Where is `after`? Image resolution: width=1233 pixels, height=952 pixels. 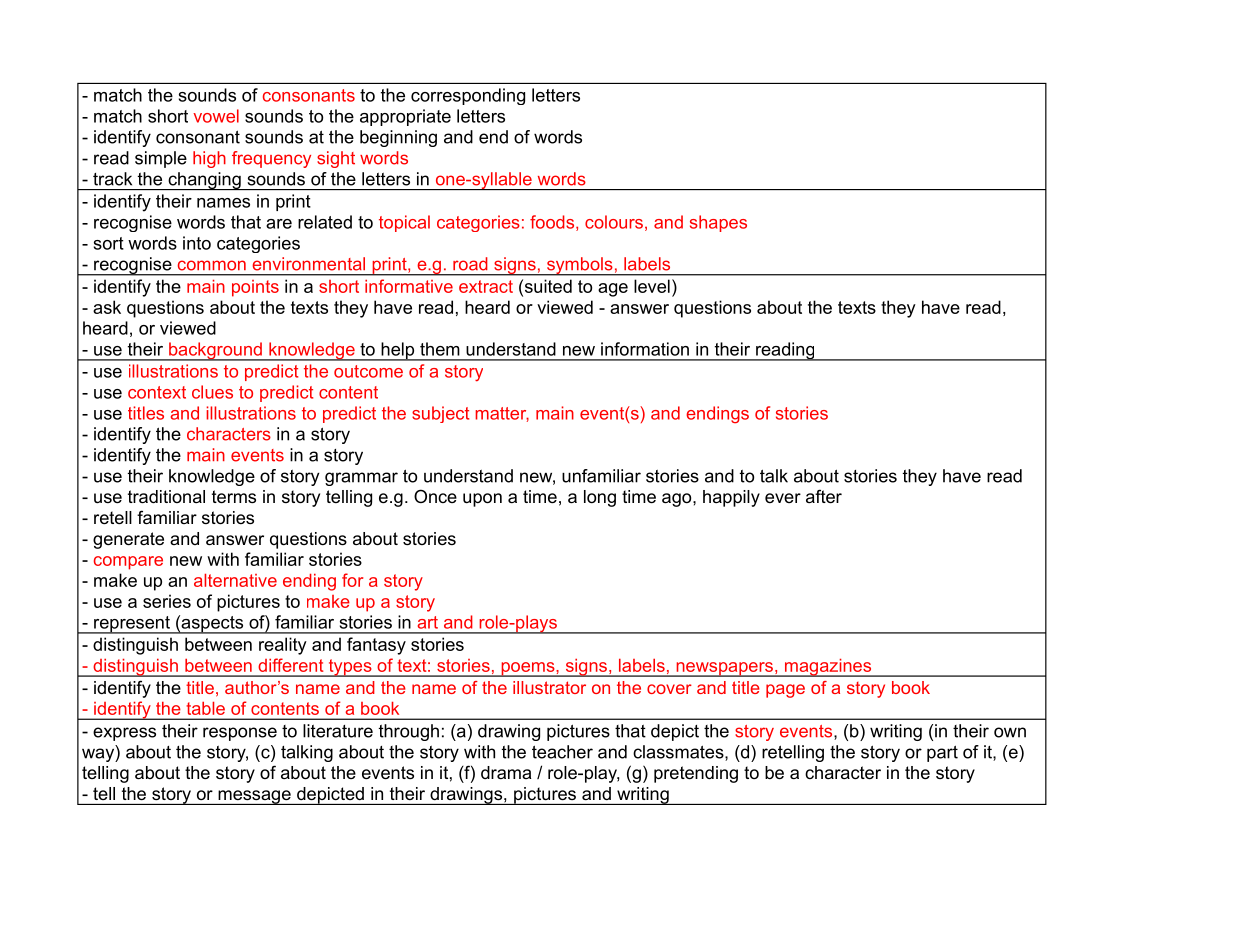
after is located at coordinates (824, 496).
